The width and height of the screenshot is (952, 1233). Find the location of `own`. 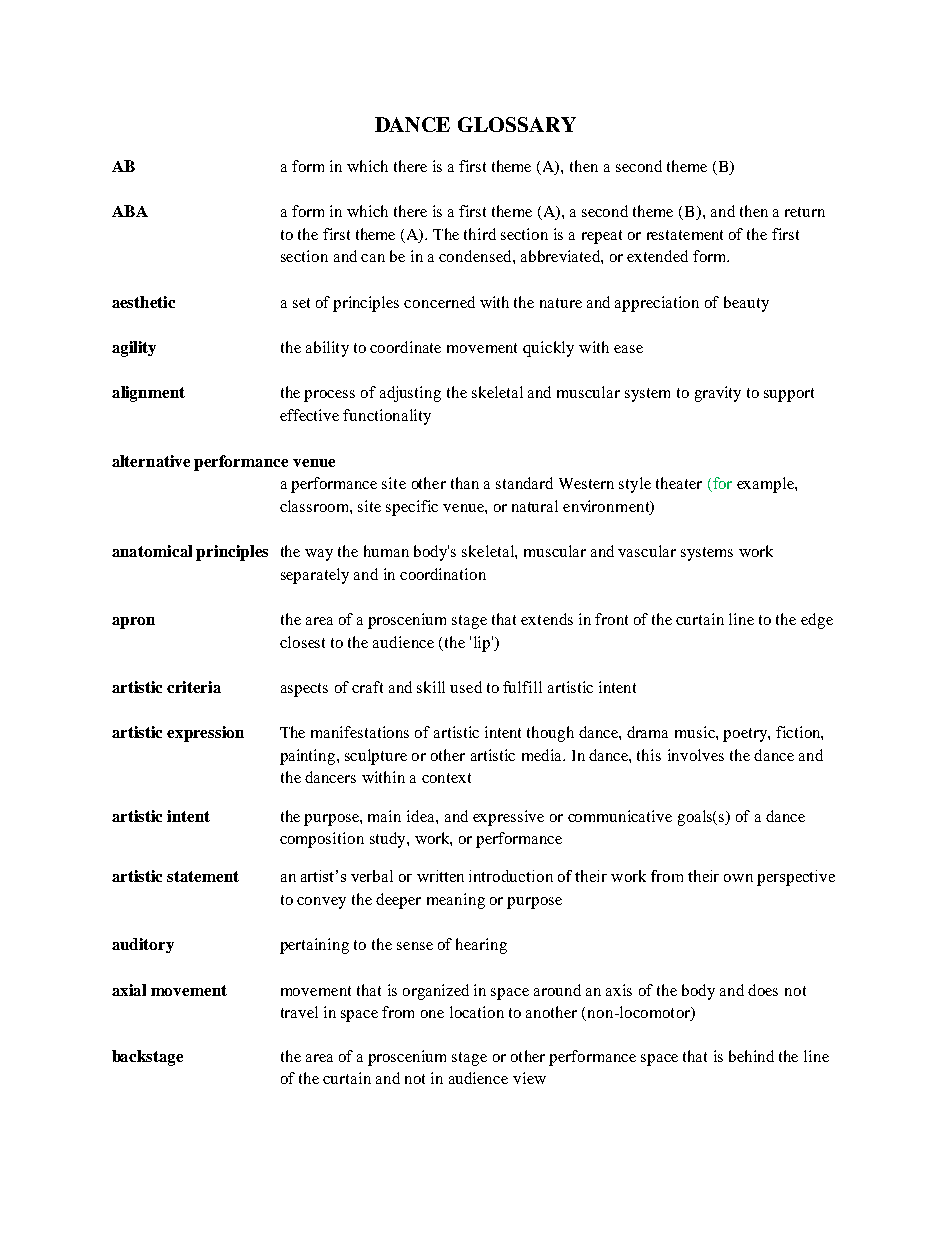

own is located at coordinates (738, 878).
